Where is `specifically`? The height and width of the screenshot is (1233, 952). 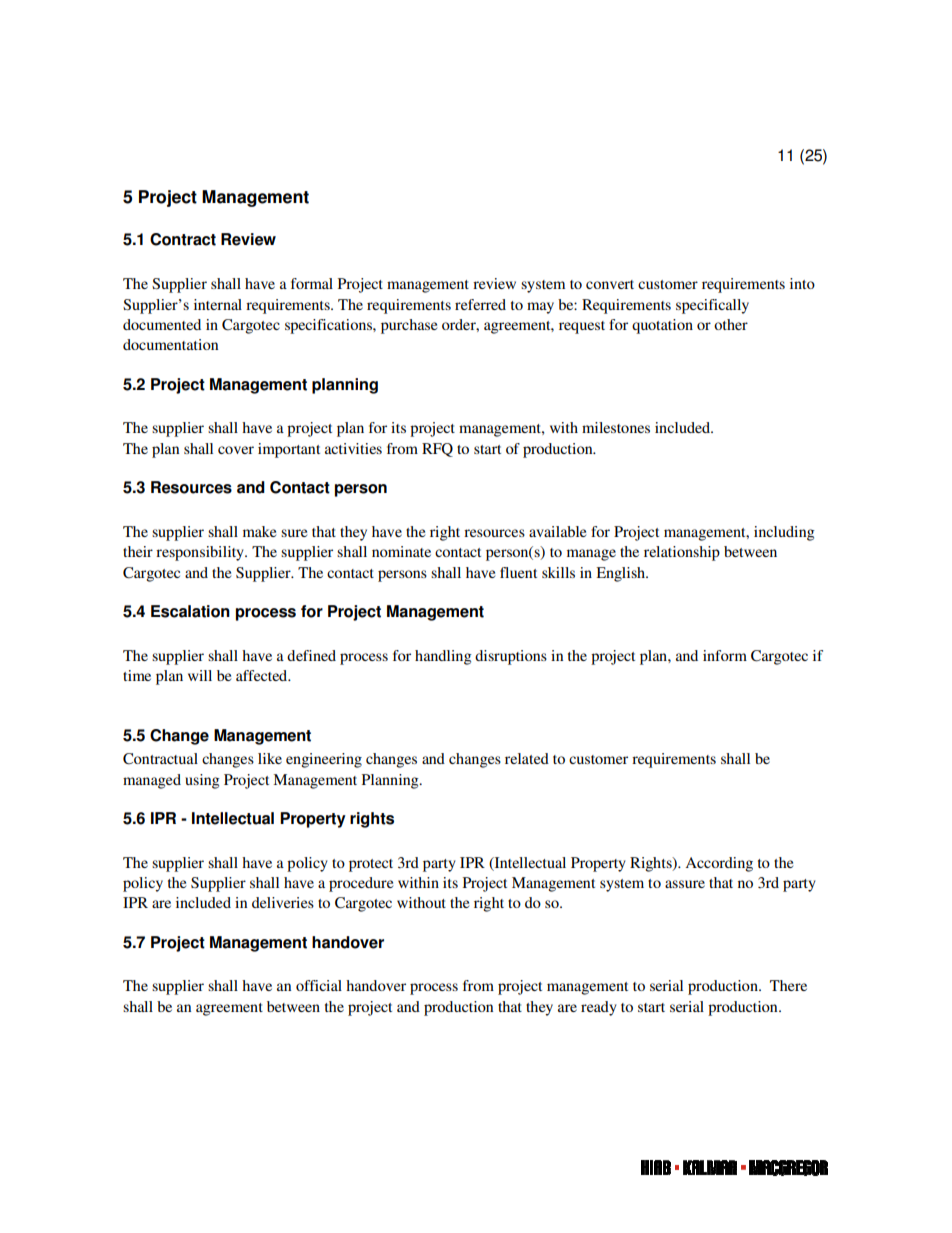 specifically is located at coordinates (712, 306).
